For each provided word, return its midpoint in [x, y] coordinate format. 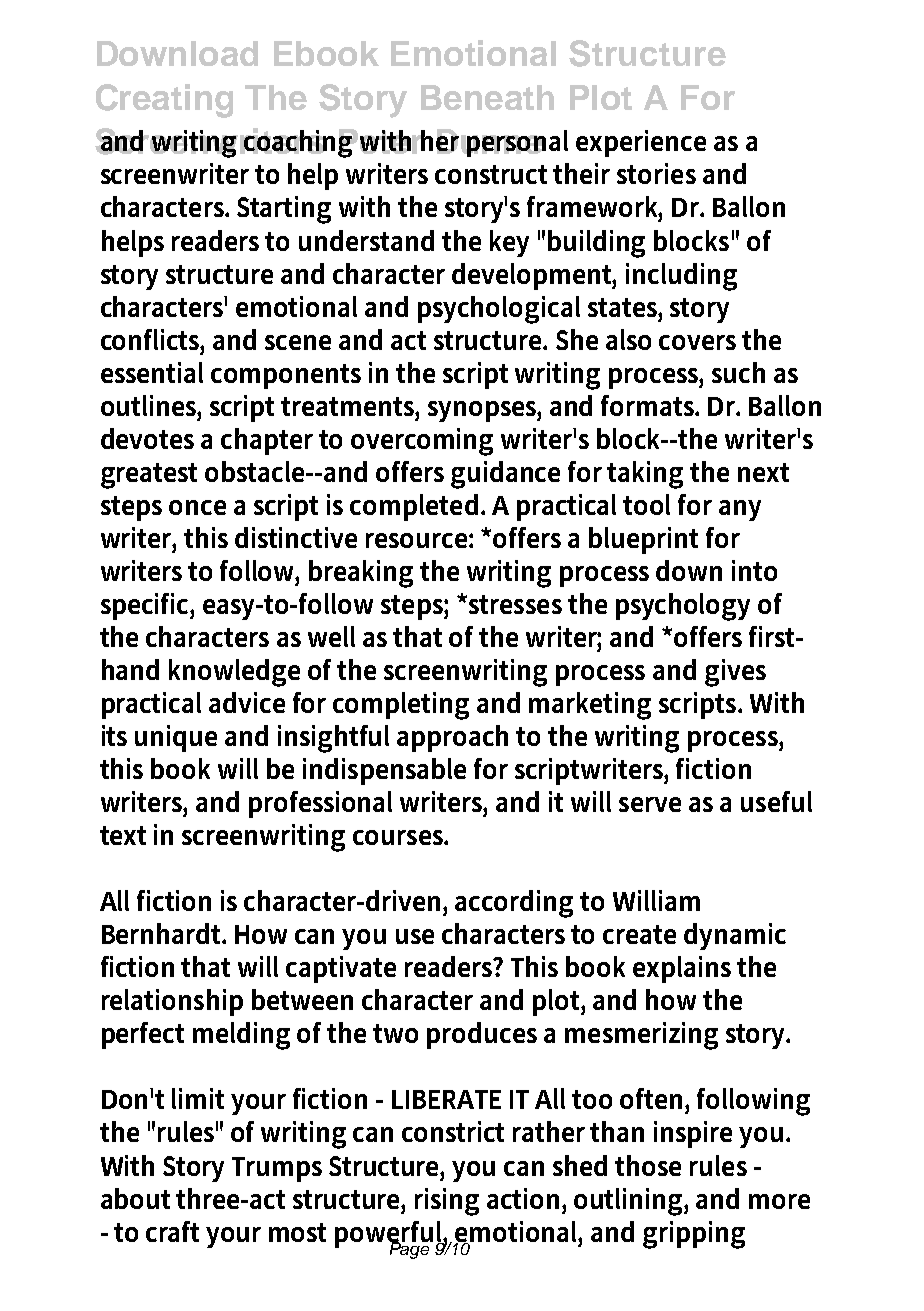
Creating [164, 101]
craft [172, 1231]
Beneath [487, 97]
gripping [694, 1235]
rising [447, 1202]
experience [641, 143]
